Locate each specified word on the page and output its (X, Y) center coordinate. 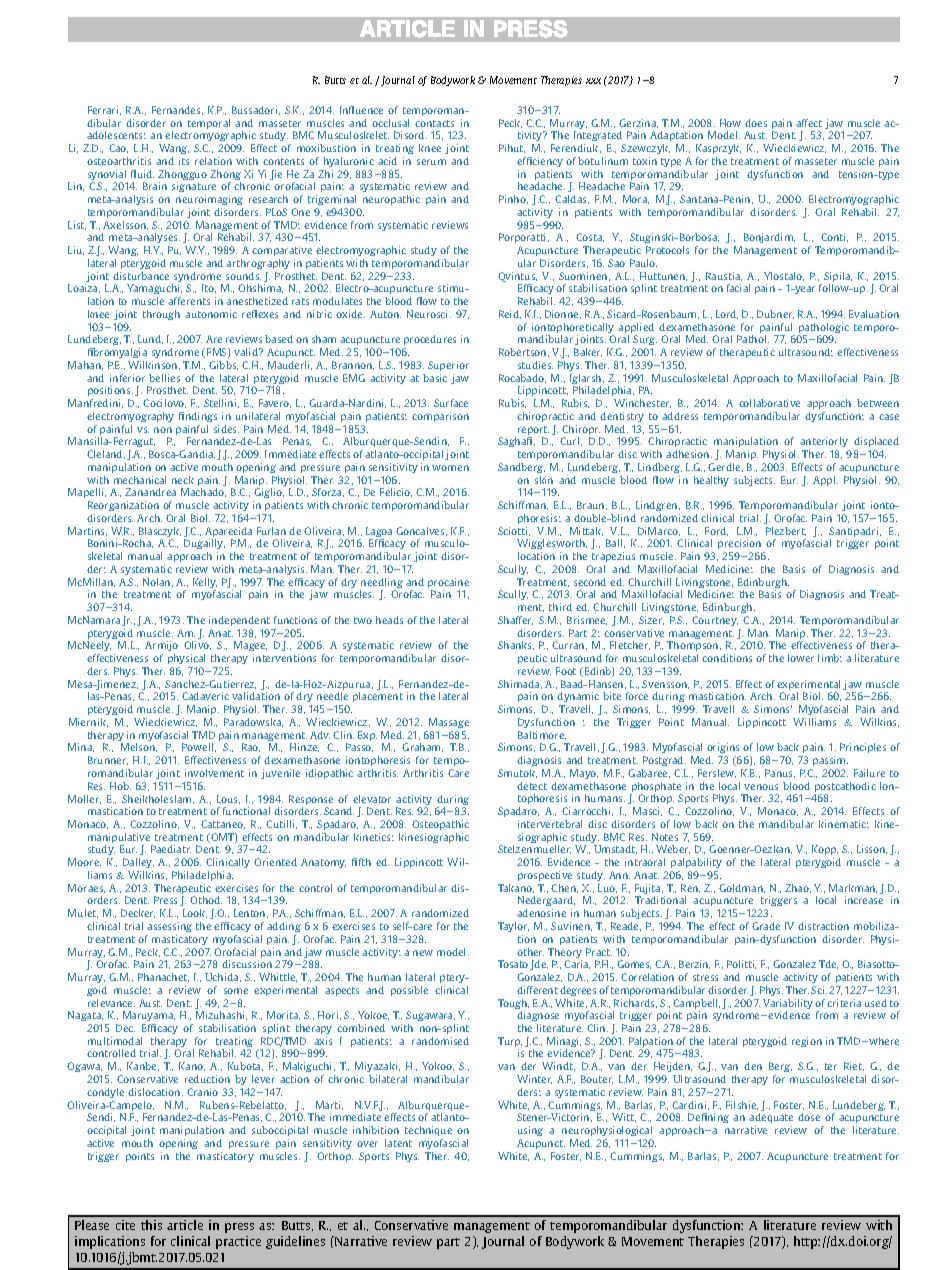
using (530, 1131)
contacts (434, 123)
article (185, 1225)
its (184, 161)
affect (809, 123)
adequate (771, 1118)
